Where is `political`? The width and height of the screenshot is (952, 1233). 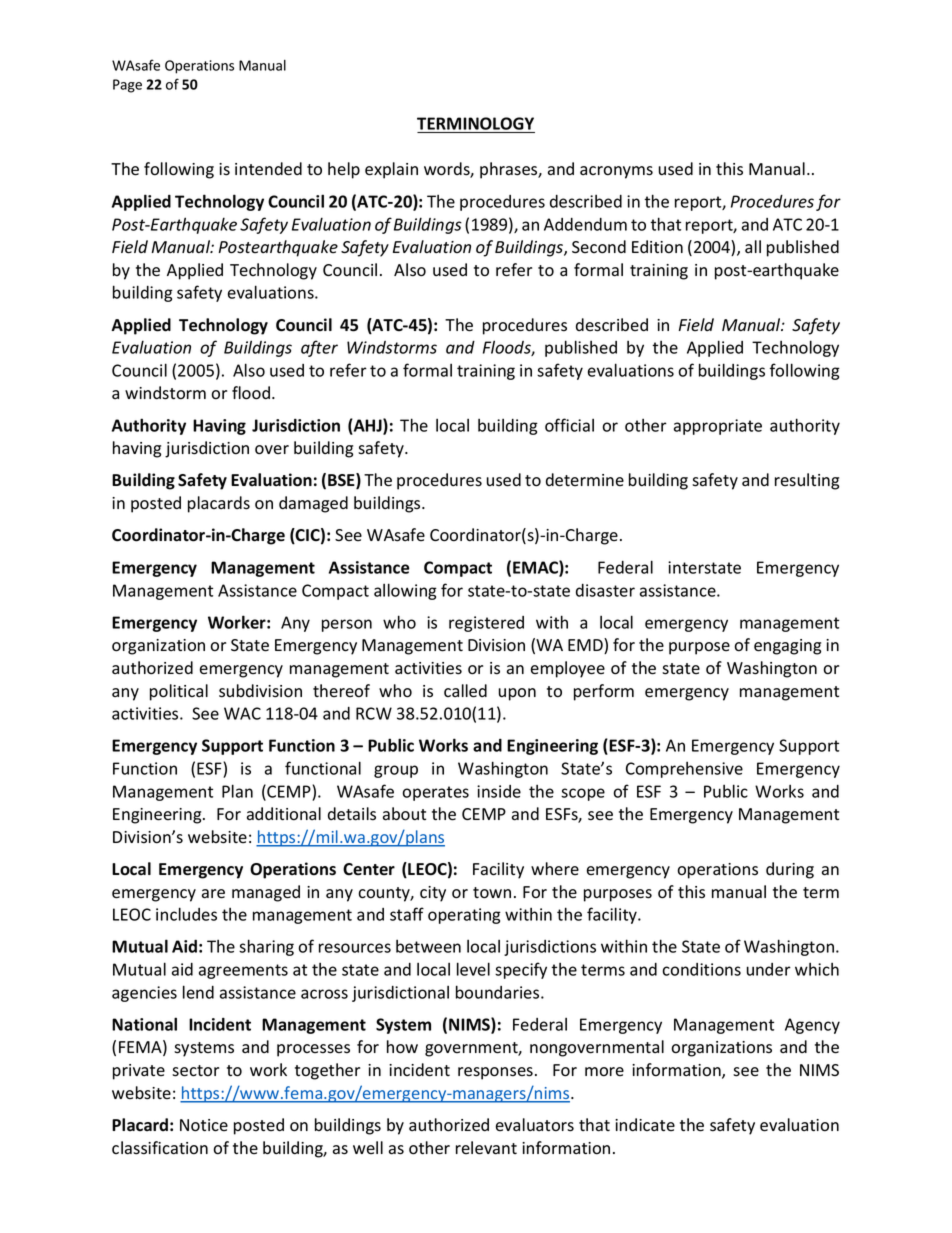
political is located at coordinates (179, 692).
